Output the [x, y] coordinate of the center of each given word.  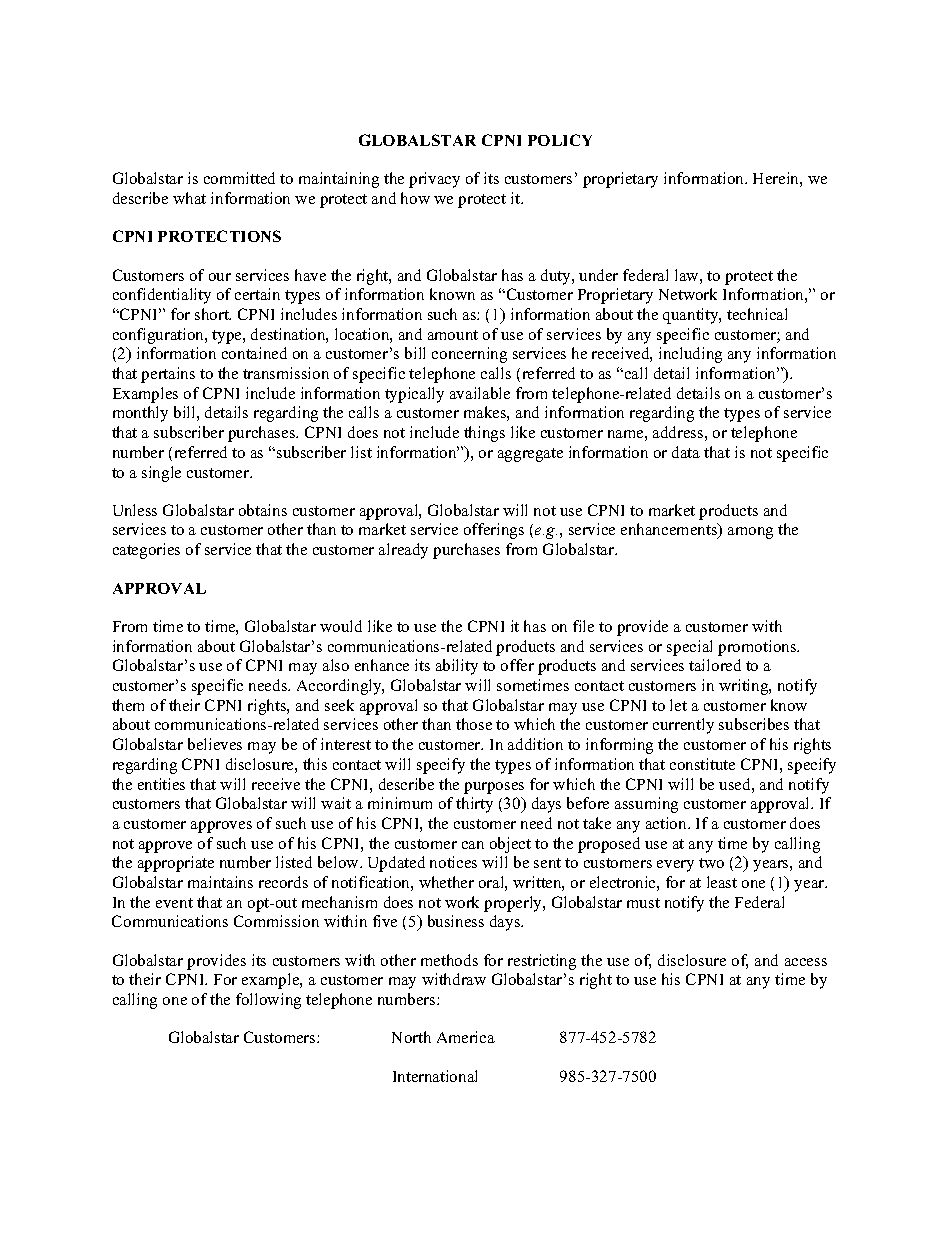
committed [239, 178]
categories [146, 551]
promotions [758, 648]
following [268, 1001]
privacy [434, 180]
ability [457, 667]
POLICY [560, 140]
